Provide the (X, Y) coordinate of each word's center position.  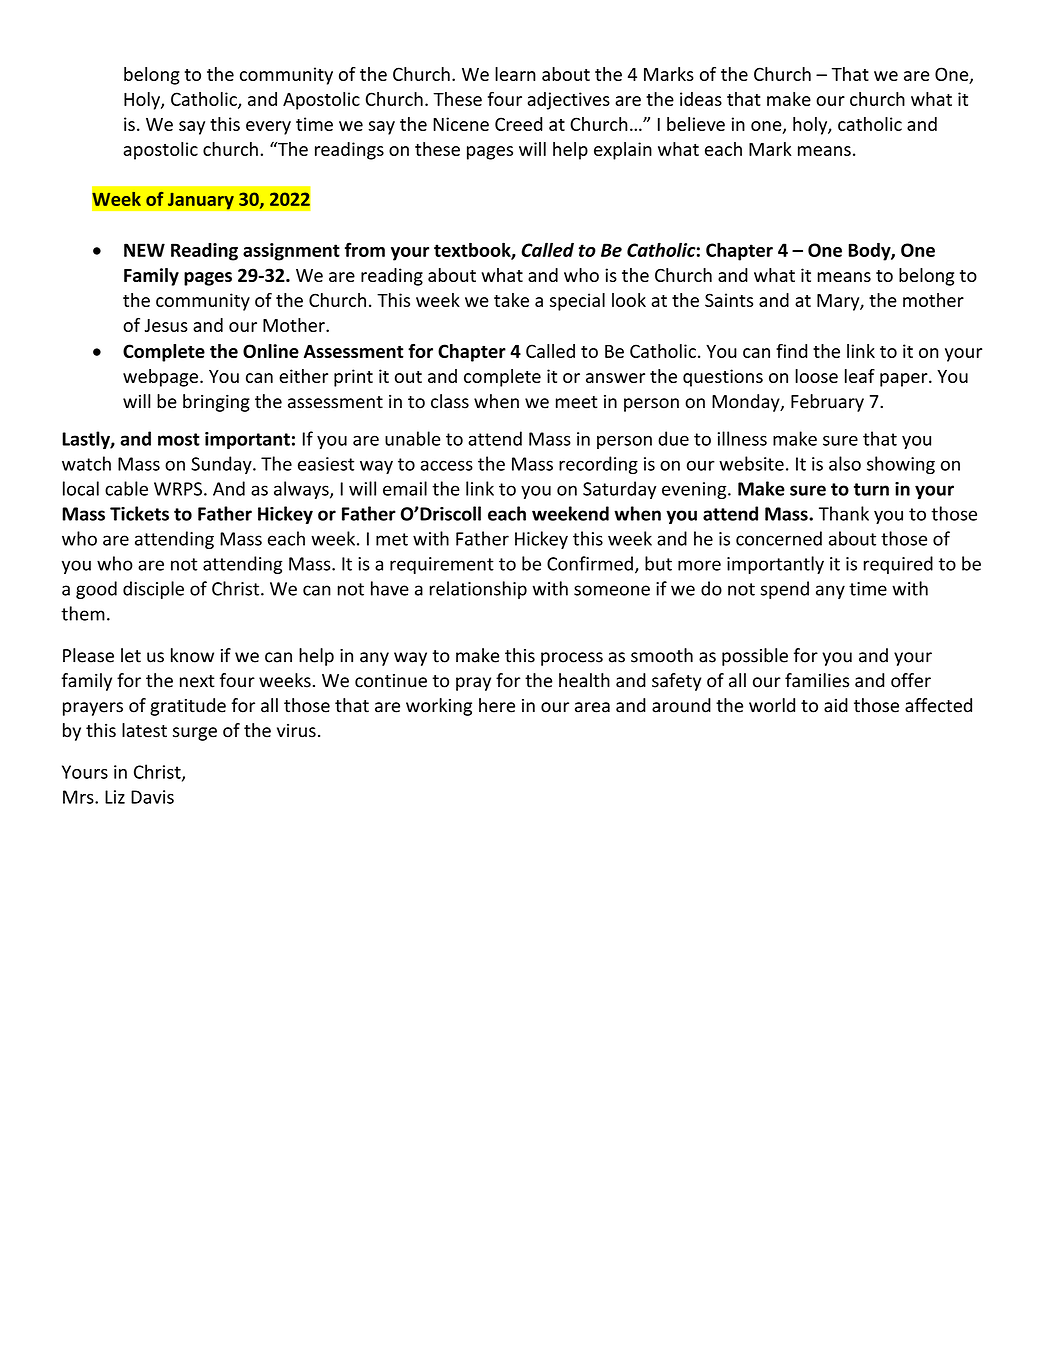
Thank (844, 513)
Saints (729, 300)
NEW (144, 250)
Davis (152, 797)
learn (515, 74)
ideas (701, 99)
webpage (160, 378)
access (447, 465)
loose (816, 376)
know (192, 655)
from (365, 249)
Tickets (139, 513)
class (450, 401)
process (572, 659)
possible (755, 657)
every (268, 128)
